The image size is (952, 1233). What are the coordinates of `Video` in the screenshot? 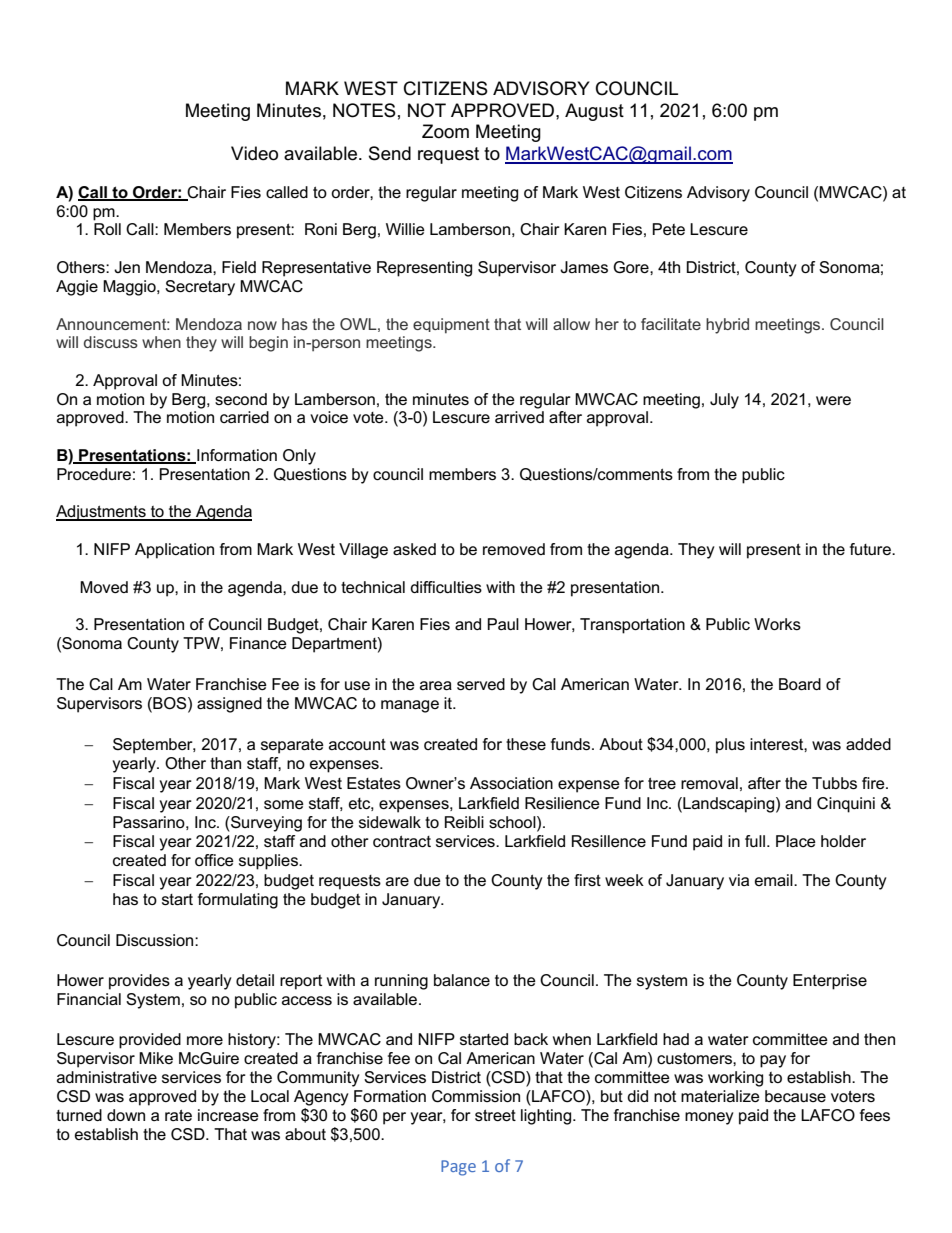 It's located at (254, 153).
